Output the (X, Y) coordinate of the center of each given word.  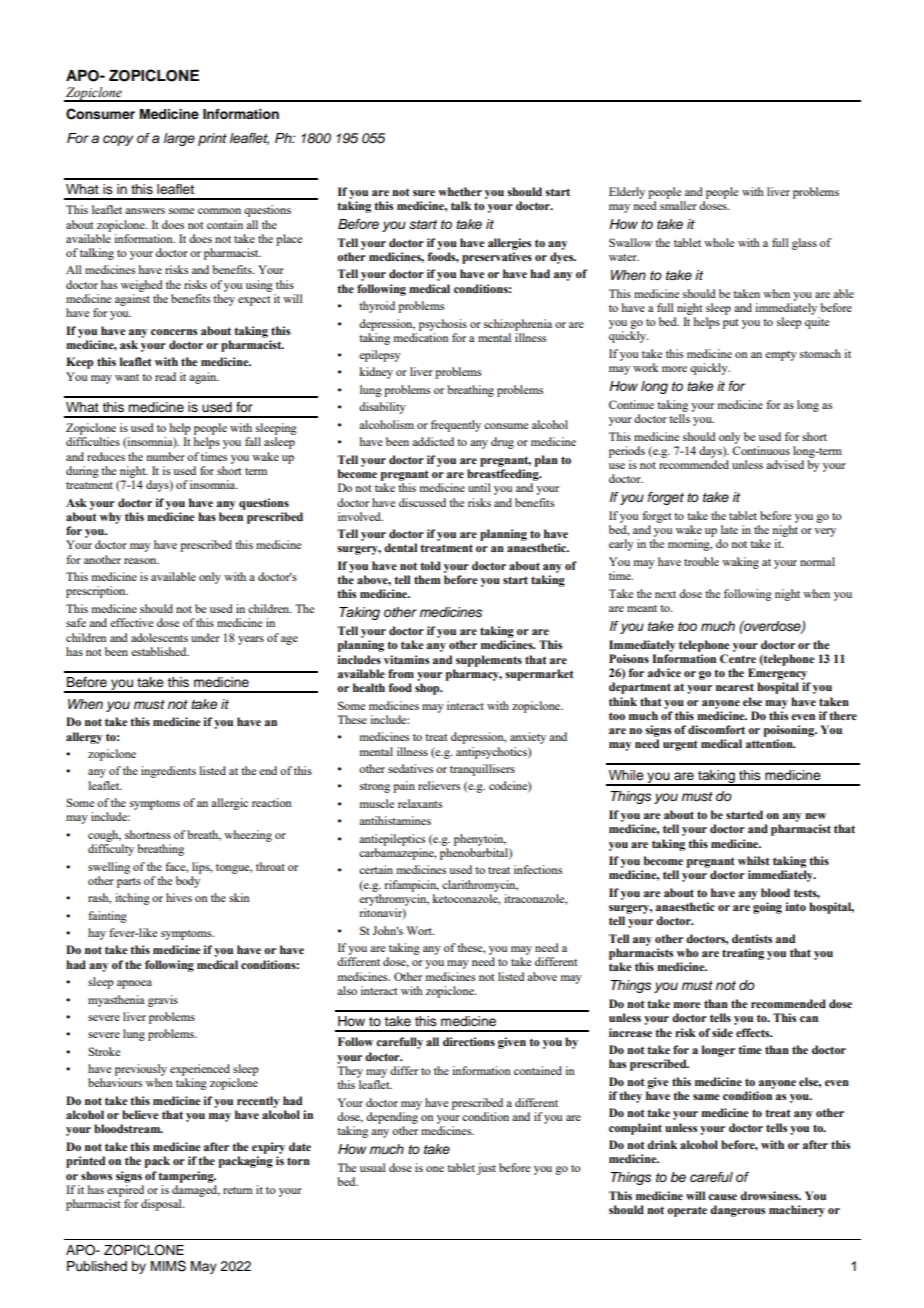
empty (781, 356)
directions (469, 1041)
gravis (163, 1001)
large (179, 139)
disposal (162, 1205)
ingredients (168, 772)
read (165, 376)
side (722, 1032)
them (427, 579)
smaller (678, 205)
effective (131, 622)
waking (740, 563)
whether (460, 191)
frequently (456, 426)
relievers (439, 785)
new (815, 816)
